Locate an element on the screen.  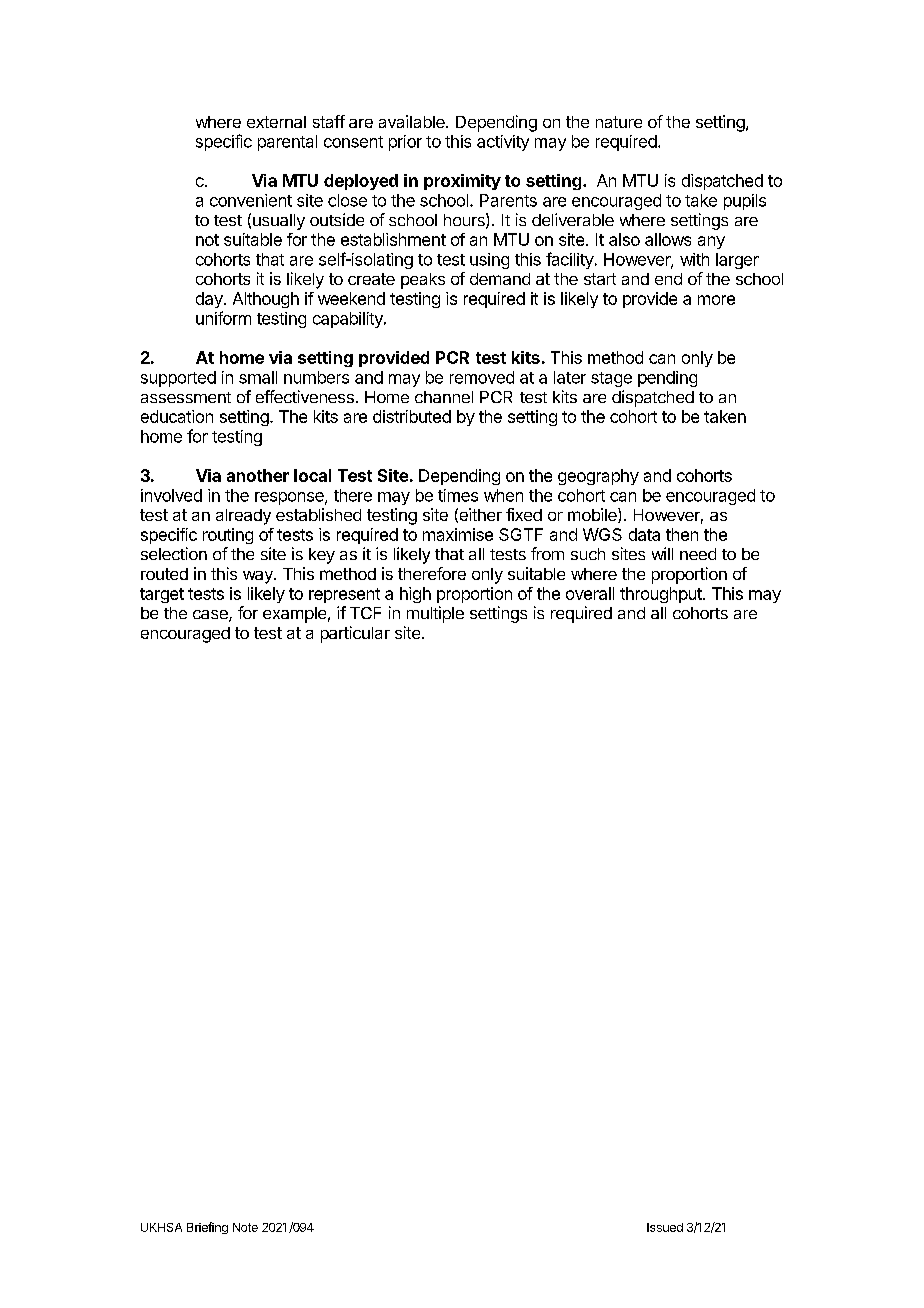
Issued is located at coordinates (665, 1227).
